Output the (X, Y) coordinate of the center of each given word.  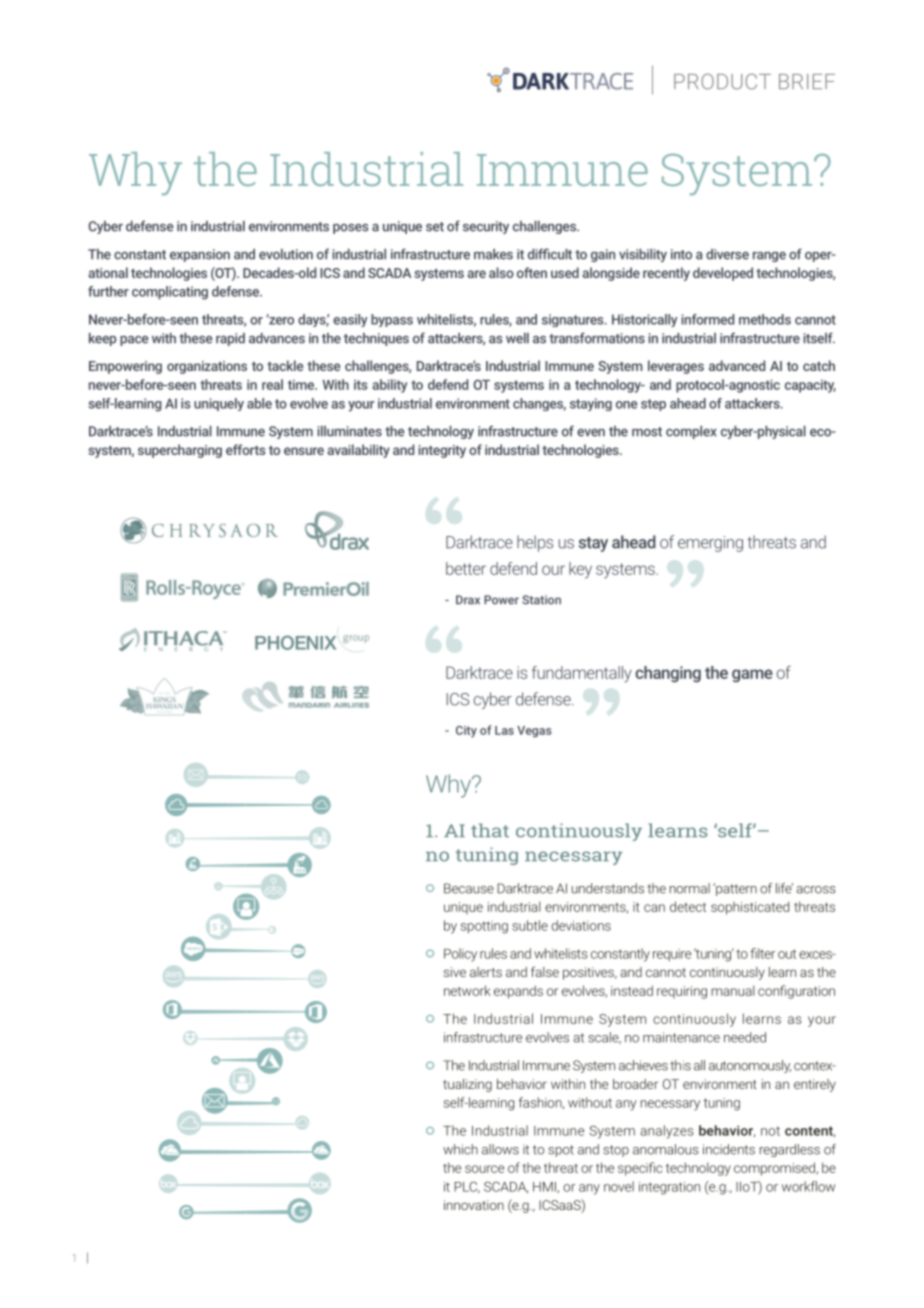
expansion (200, 255)
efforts (246, 449)
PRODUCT (722, 82)
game (752, 675)
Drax (468, 600)
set (435, 227)
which (460, 1149)
